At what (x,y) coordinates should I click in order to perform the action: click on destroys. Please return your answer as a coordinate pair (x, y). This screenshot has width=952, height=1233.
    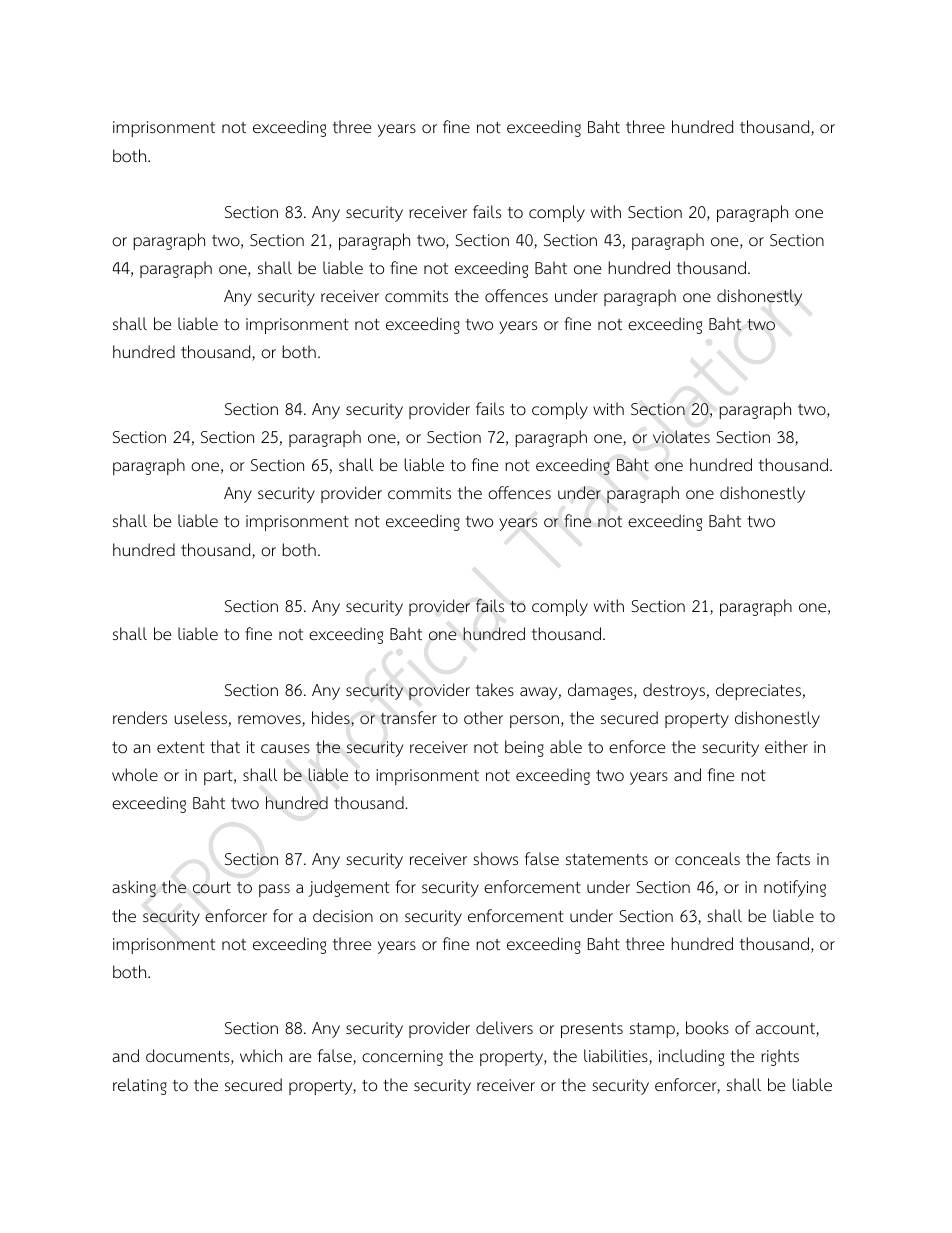
    Looking at the image, I should click on (675, 691).
